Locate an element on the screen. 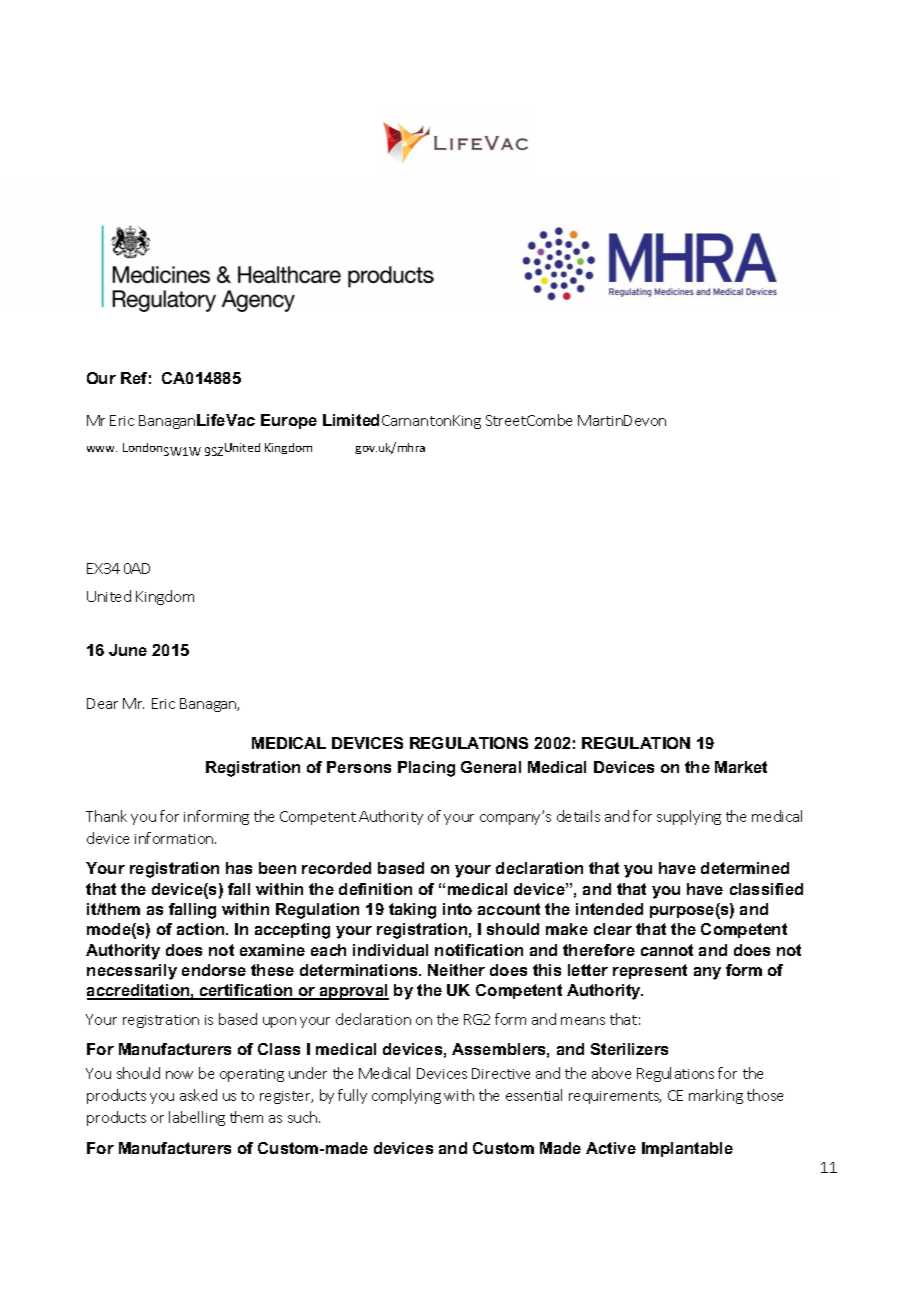 The image size is (924, 1308). cannot is located at coordinates (667, 950).
